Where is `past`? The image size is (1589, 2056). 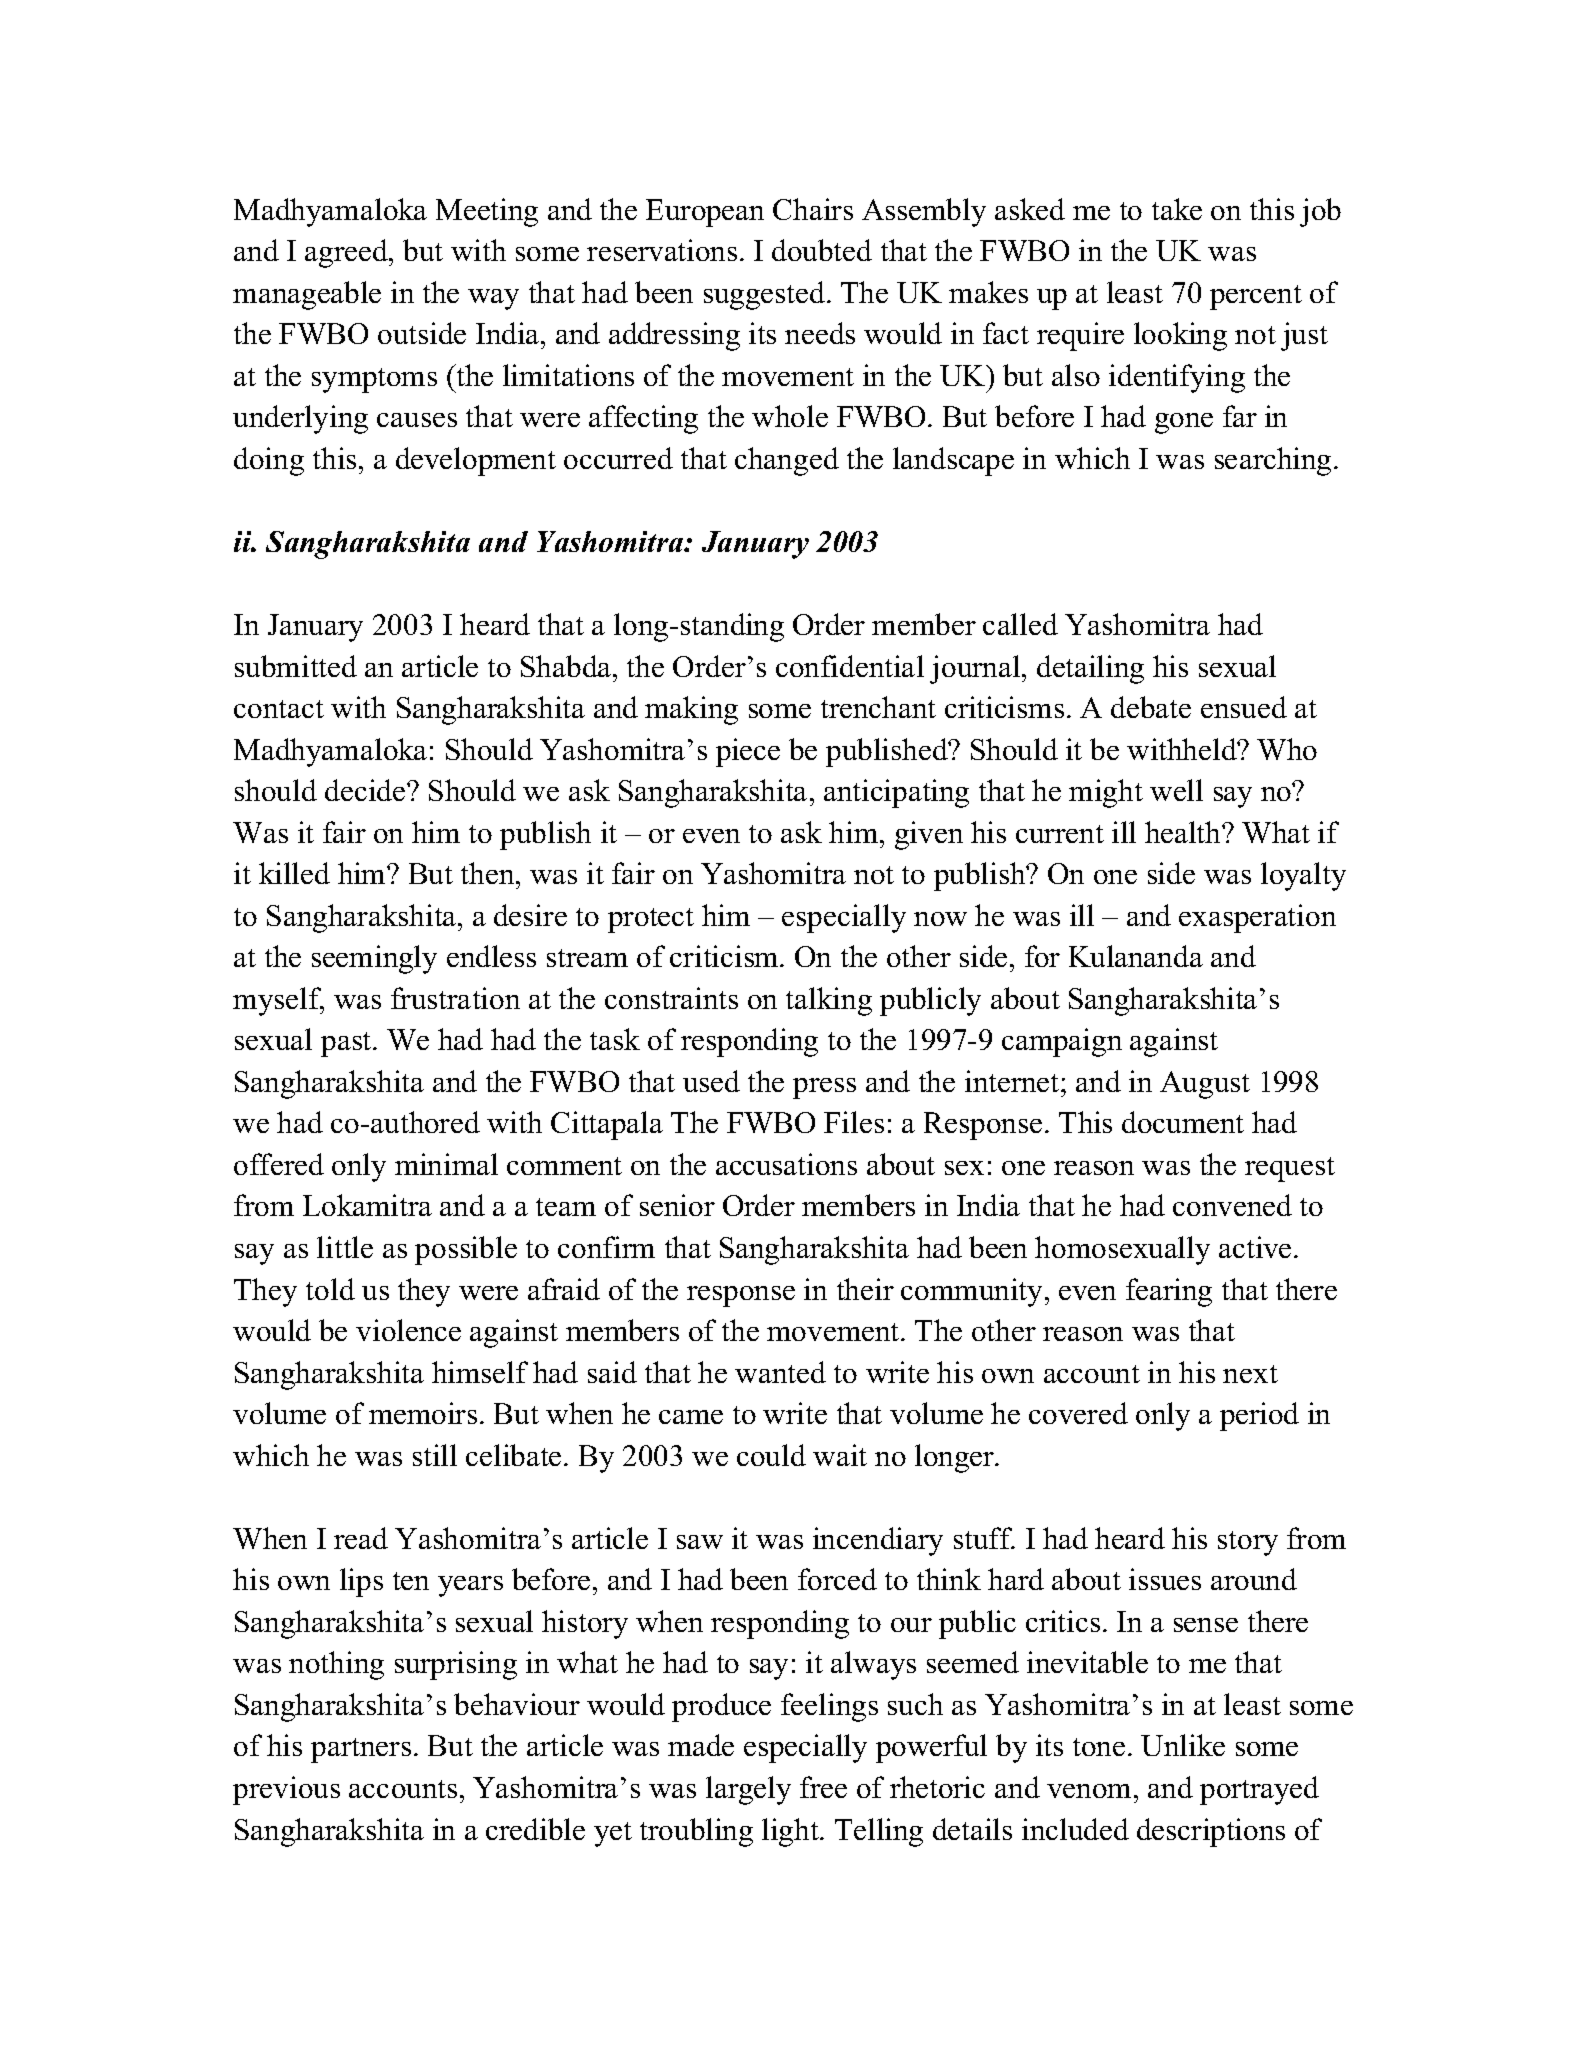 past is located at coordinates (347, 1044).
